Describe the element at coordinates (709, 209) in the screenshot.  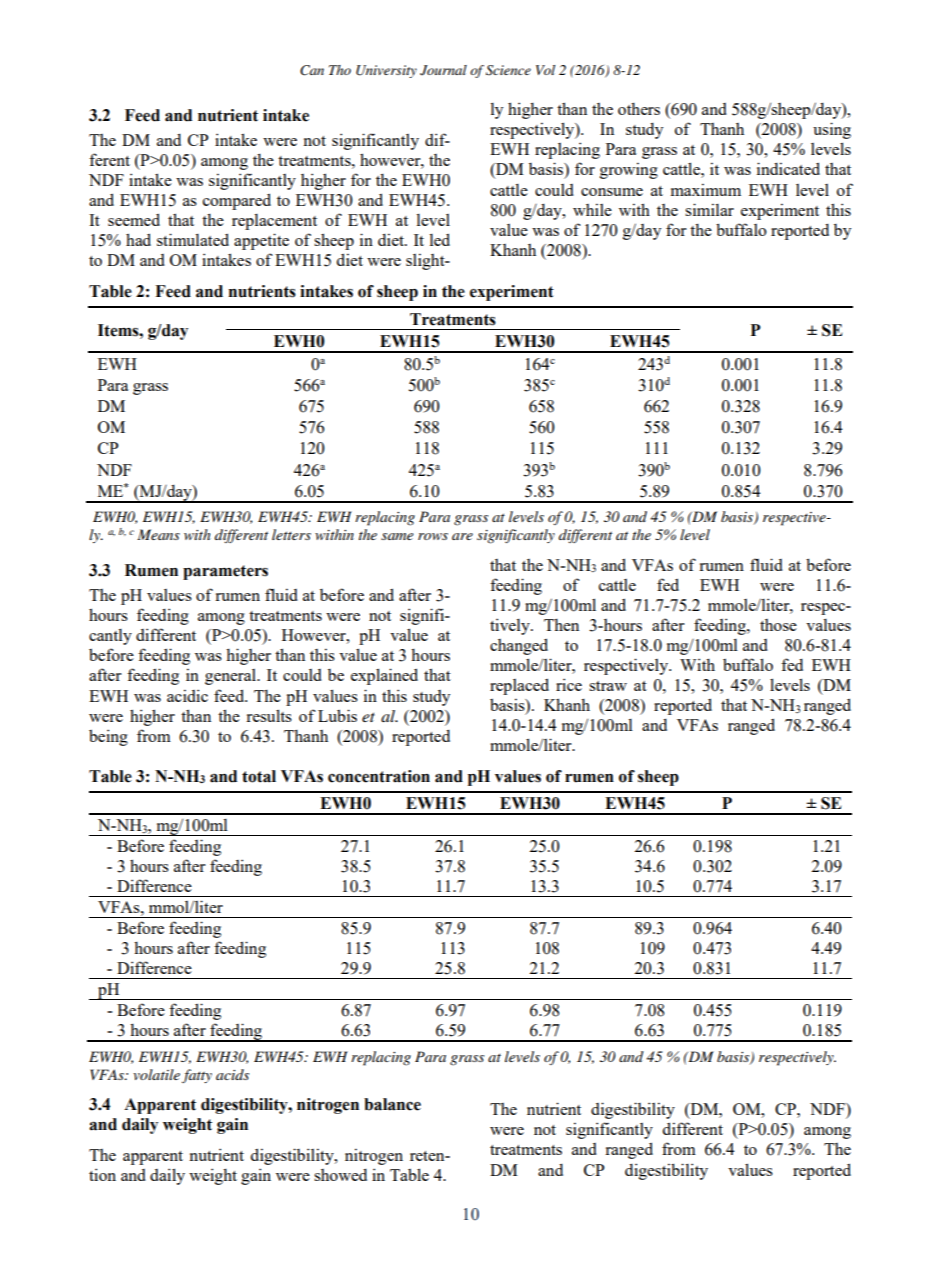
I see `similar` at that location.
